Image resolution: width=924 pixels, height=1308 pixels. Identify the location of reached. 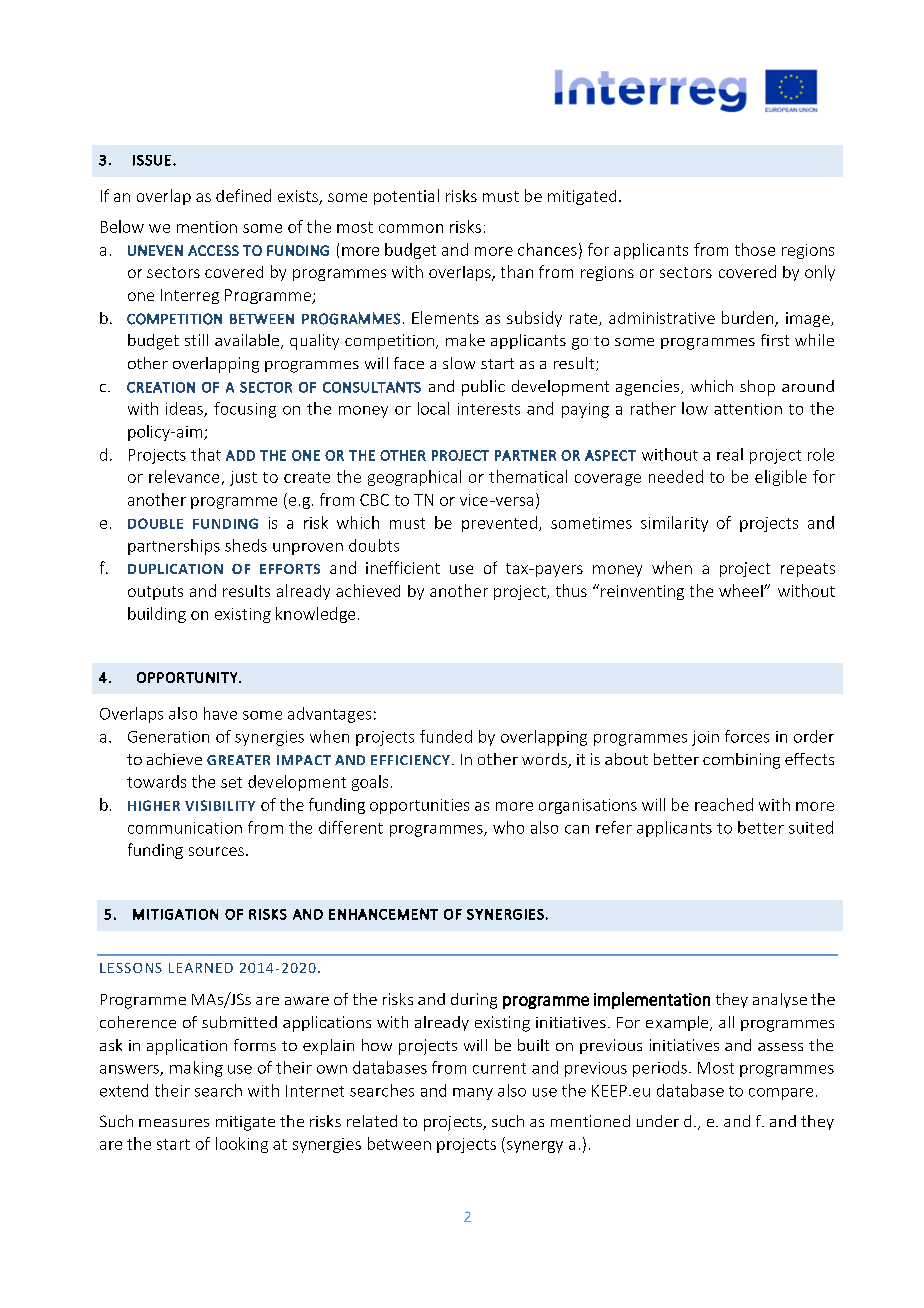
(724, 804).
